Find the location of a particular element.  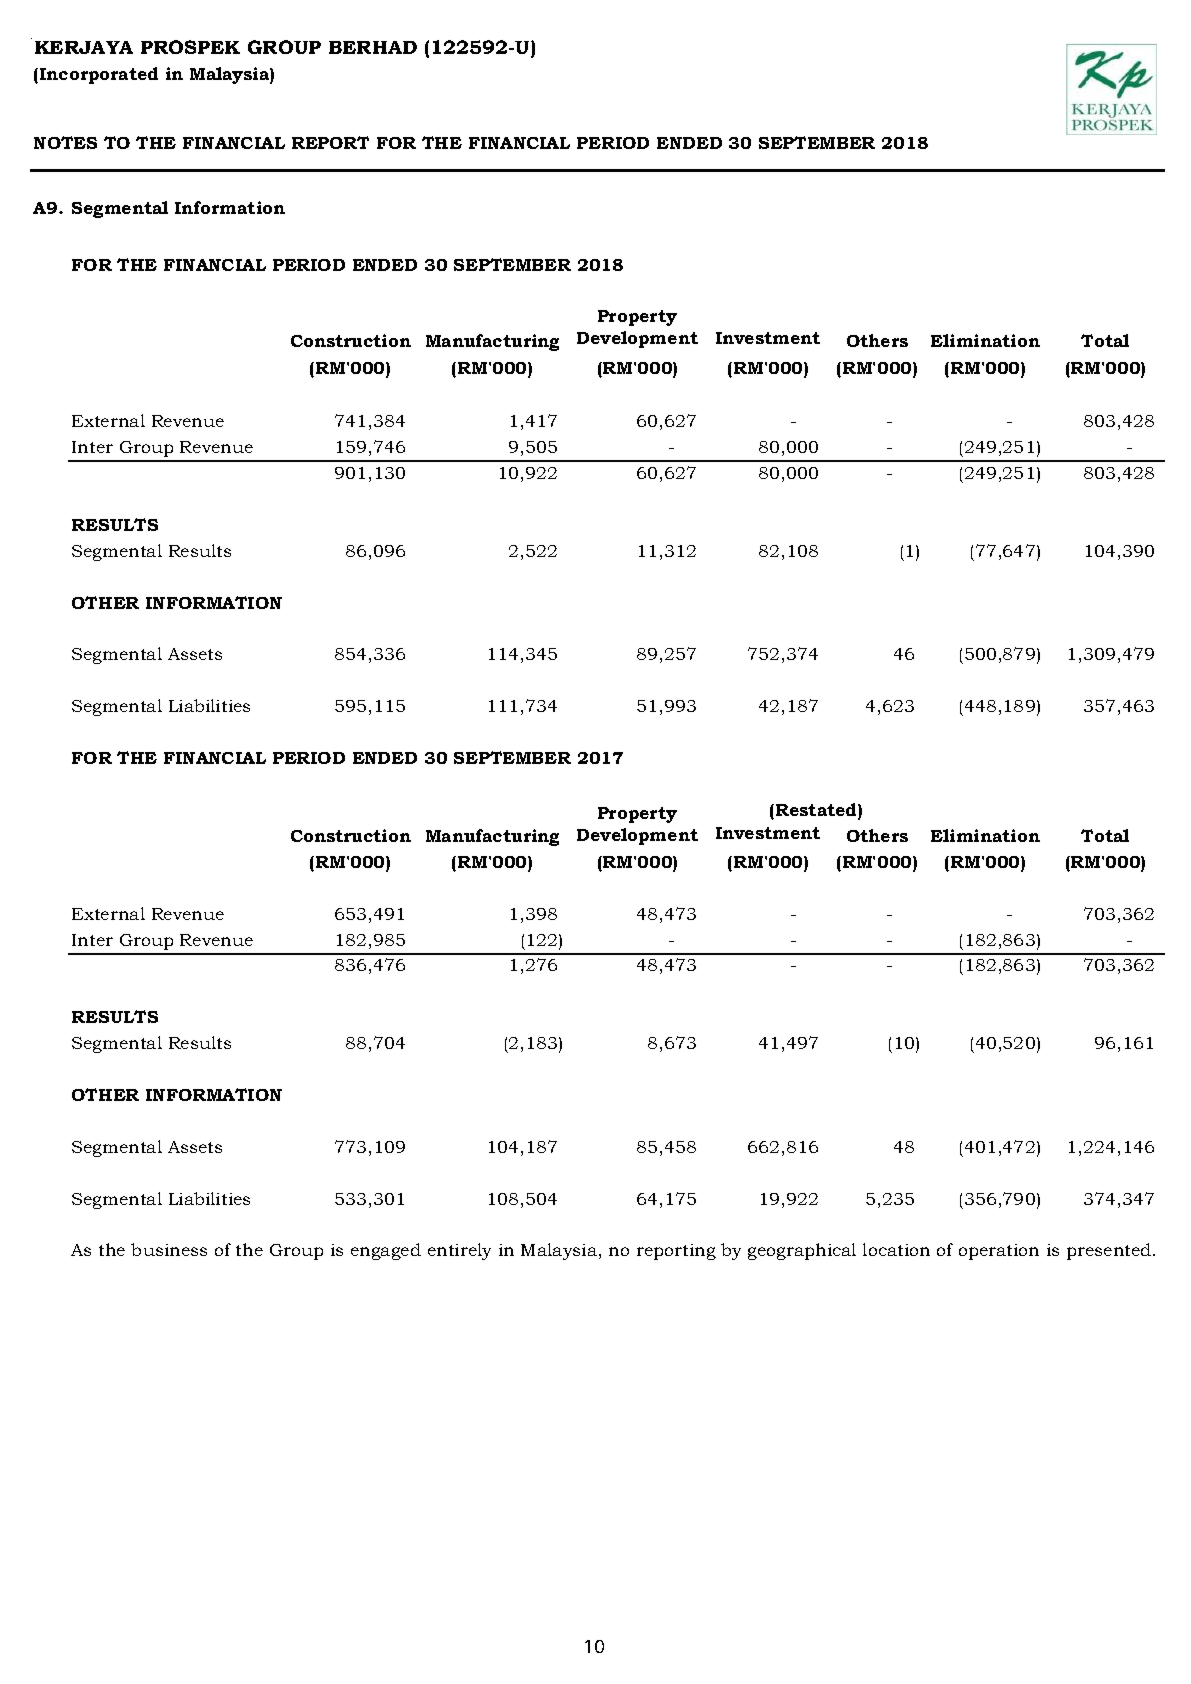

location is located at coordinates (896, 1249).
